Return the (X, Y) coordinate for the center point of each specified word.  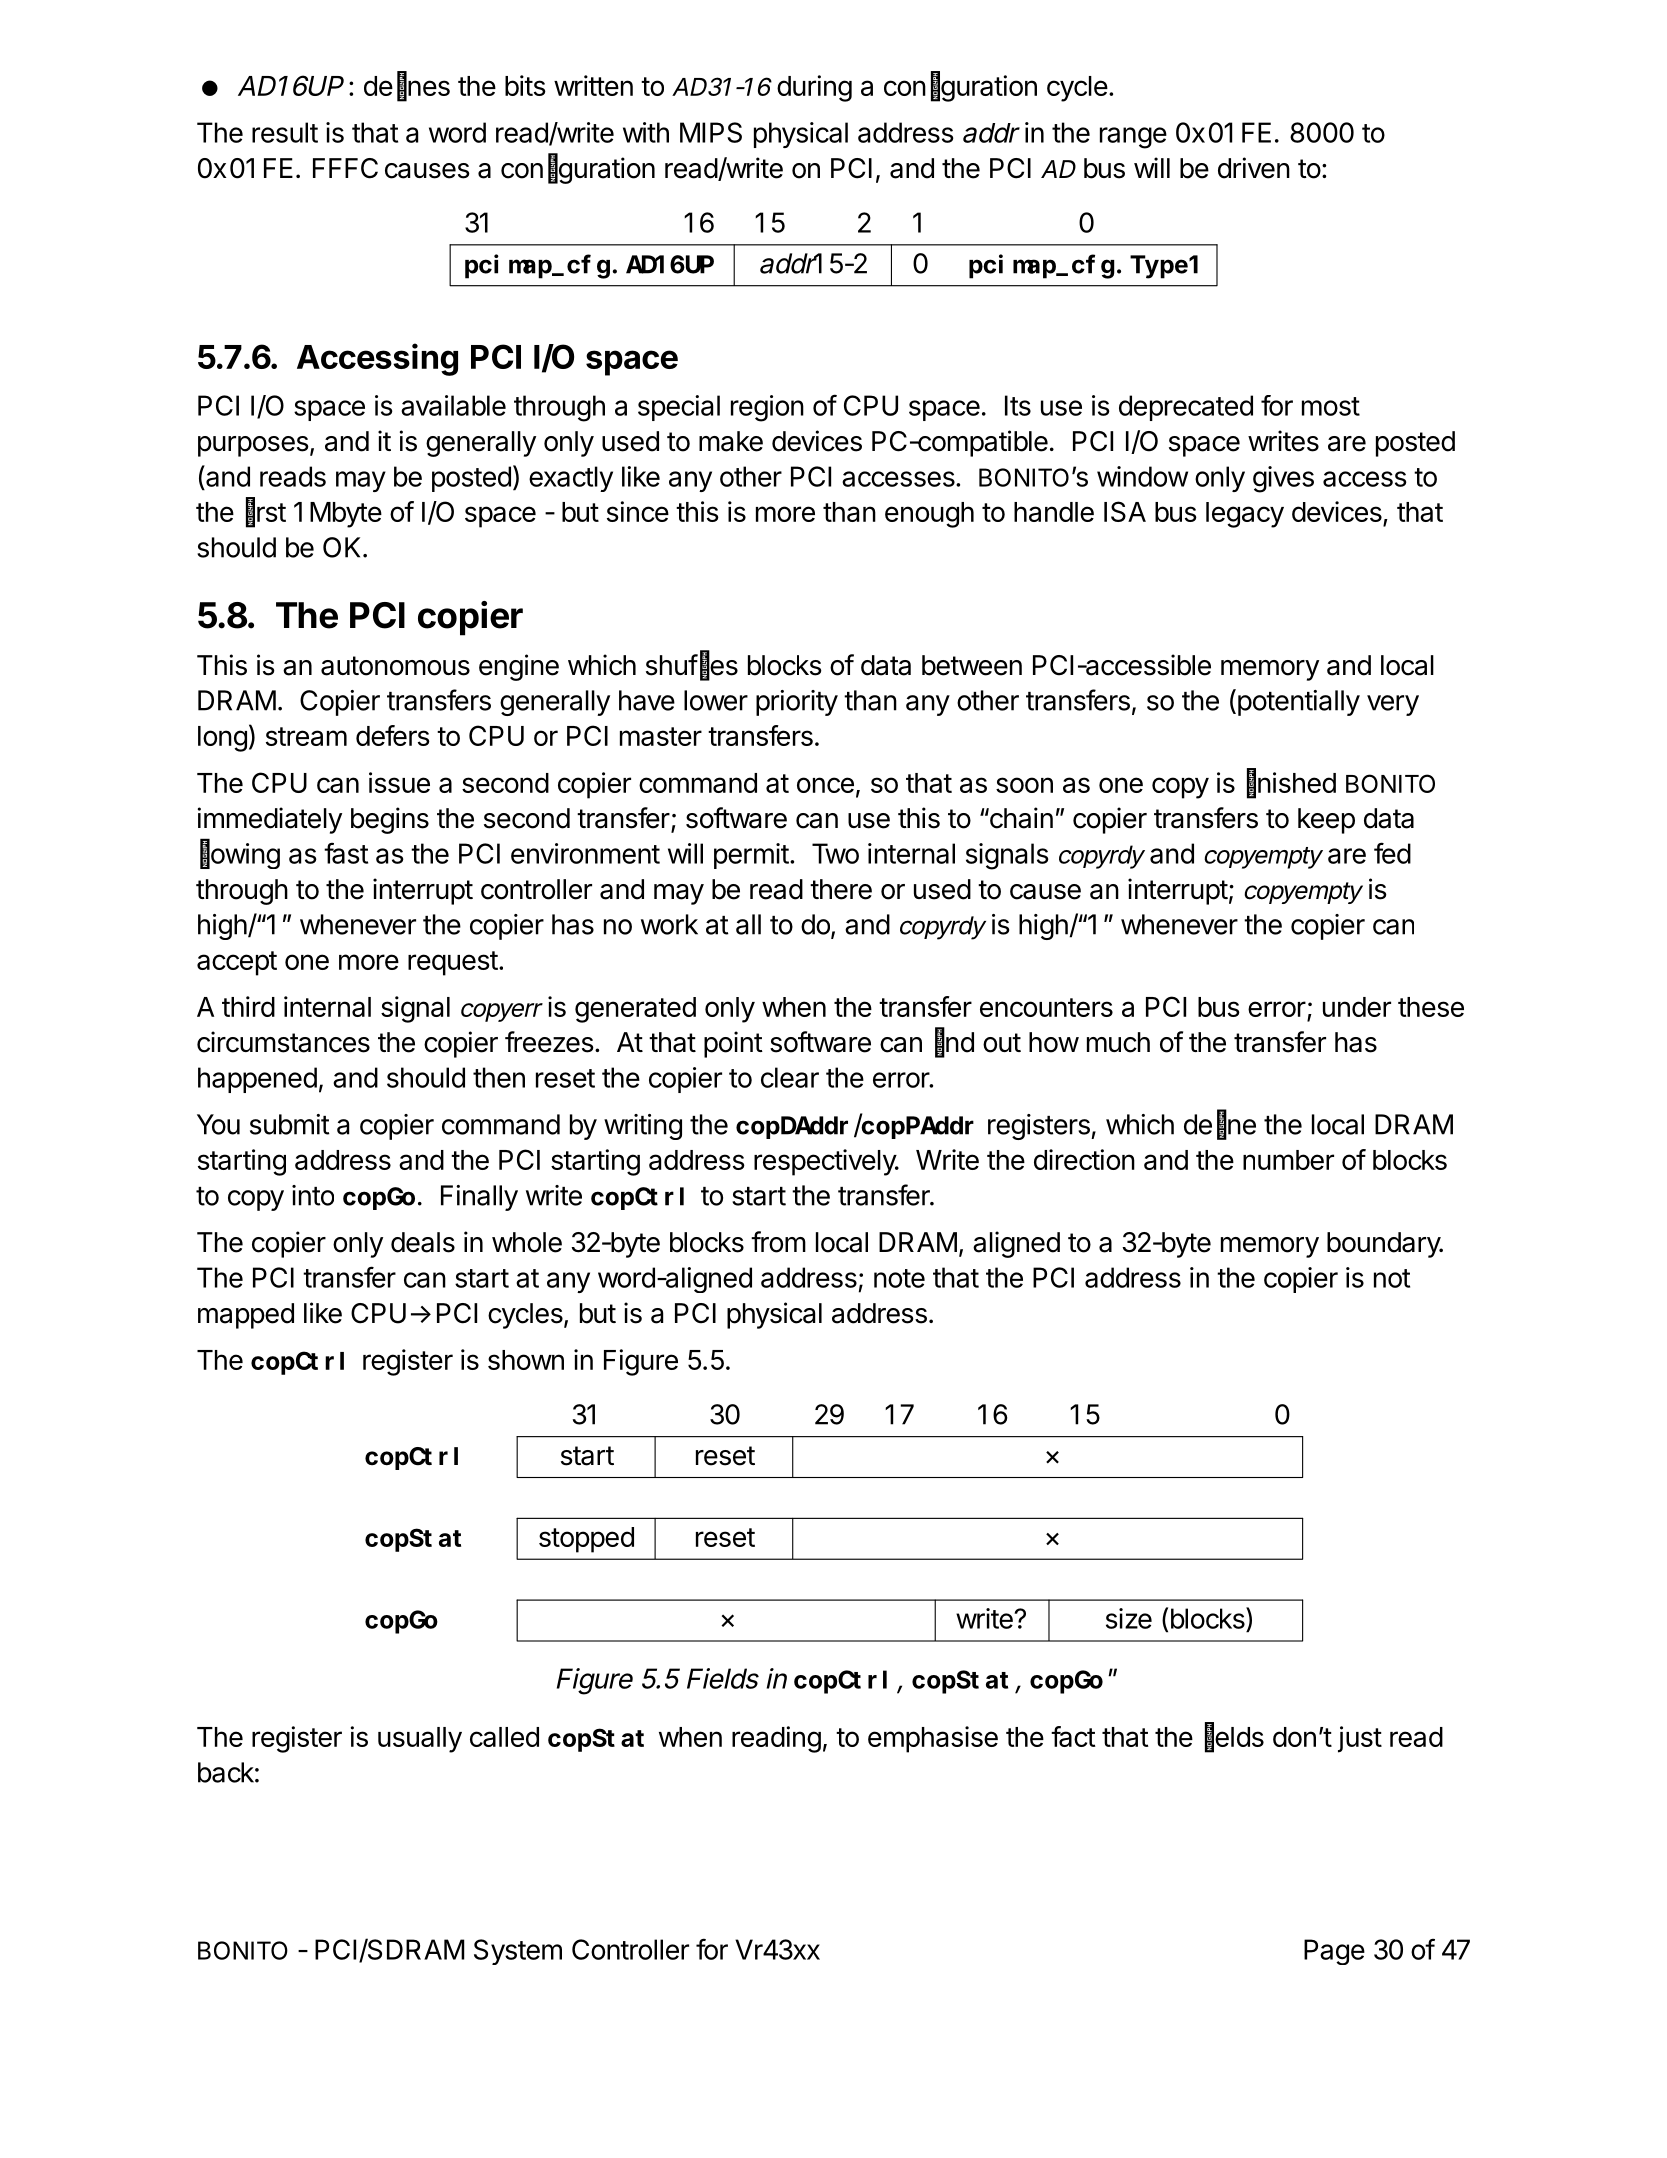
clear (790, 1077)
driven (1254, 168)
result (285, 132)
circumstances (283, 1042)
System (518, 1952)
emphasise (933, 1739)
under (1357, 1007)
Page (1334, 1952)
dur (796, 86)
